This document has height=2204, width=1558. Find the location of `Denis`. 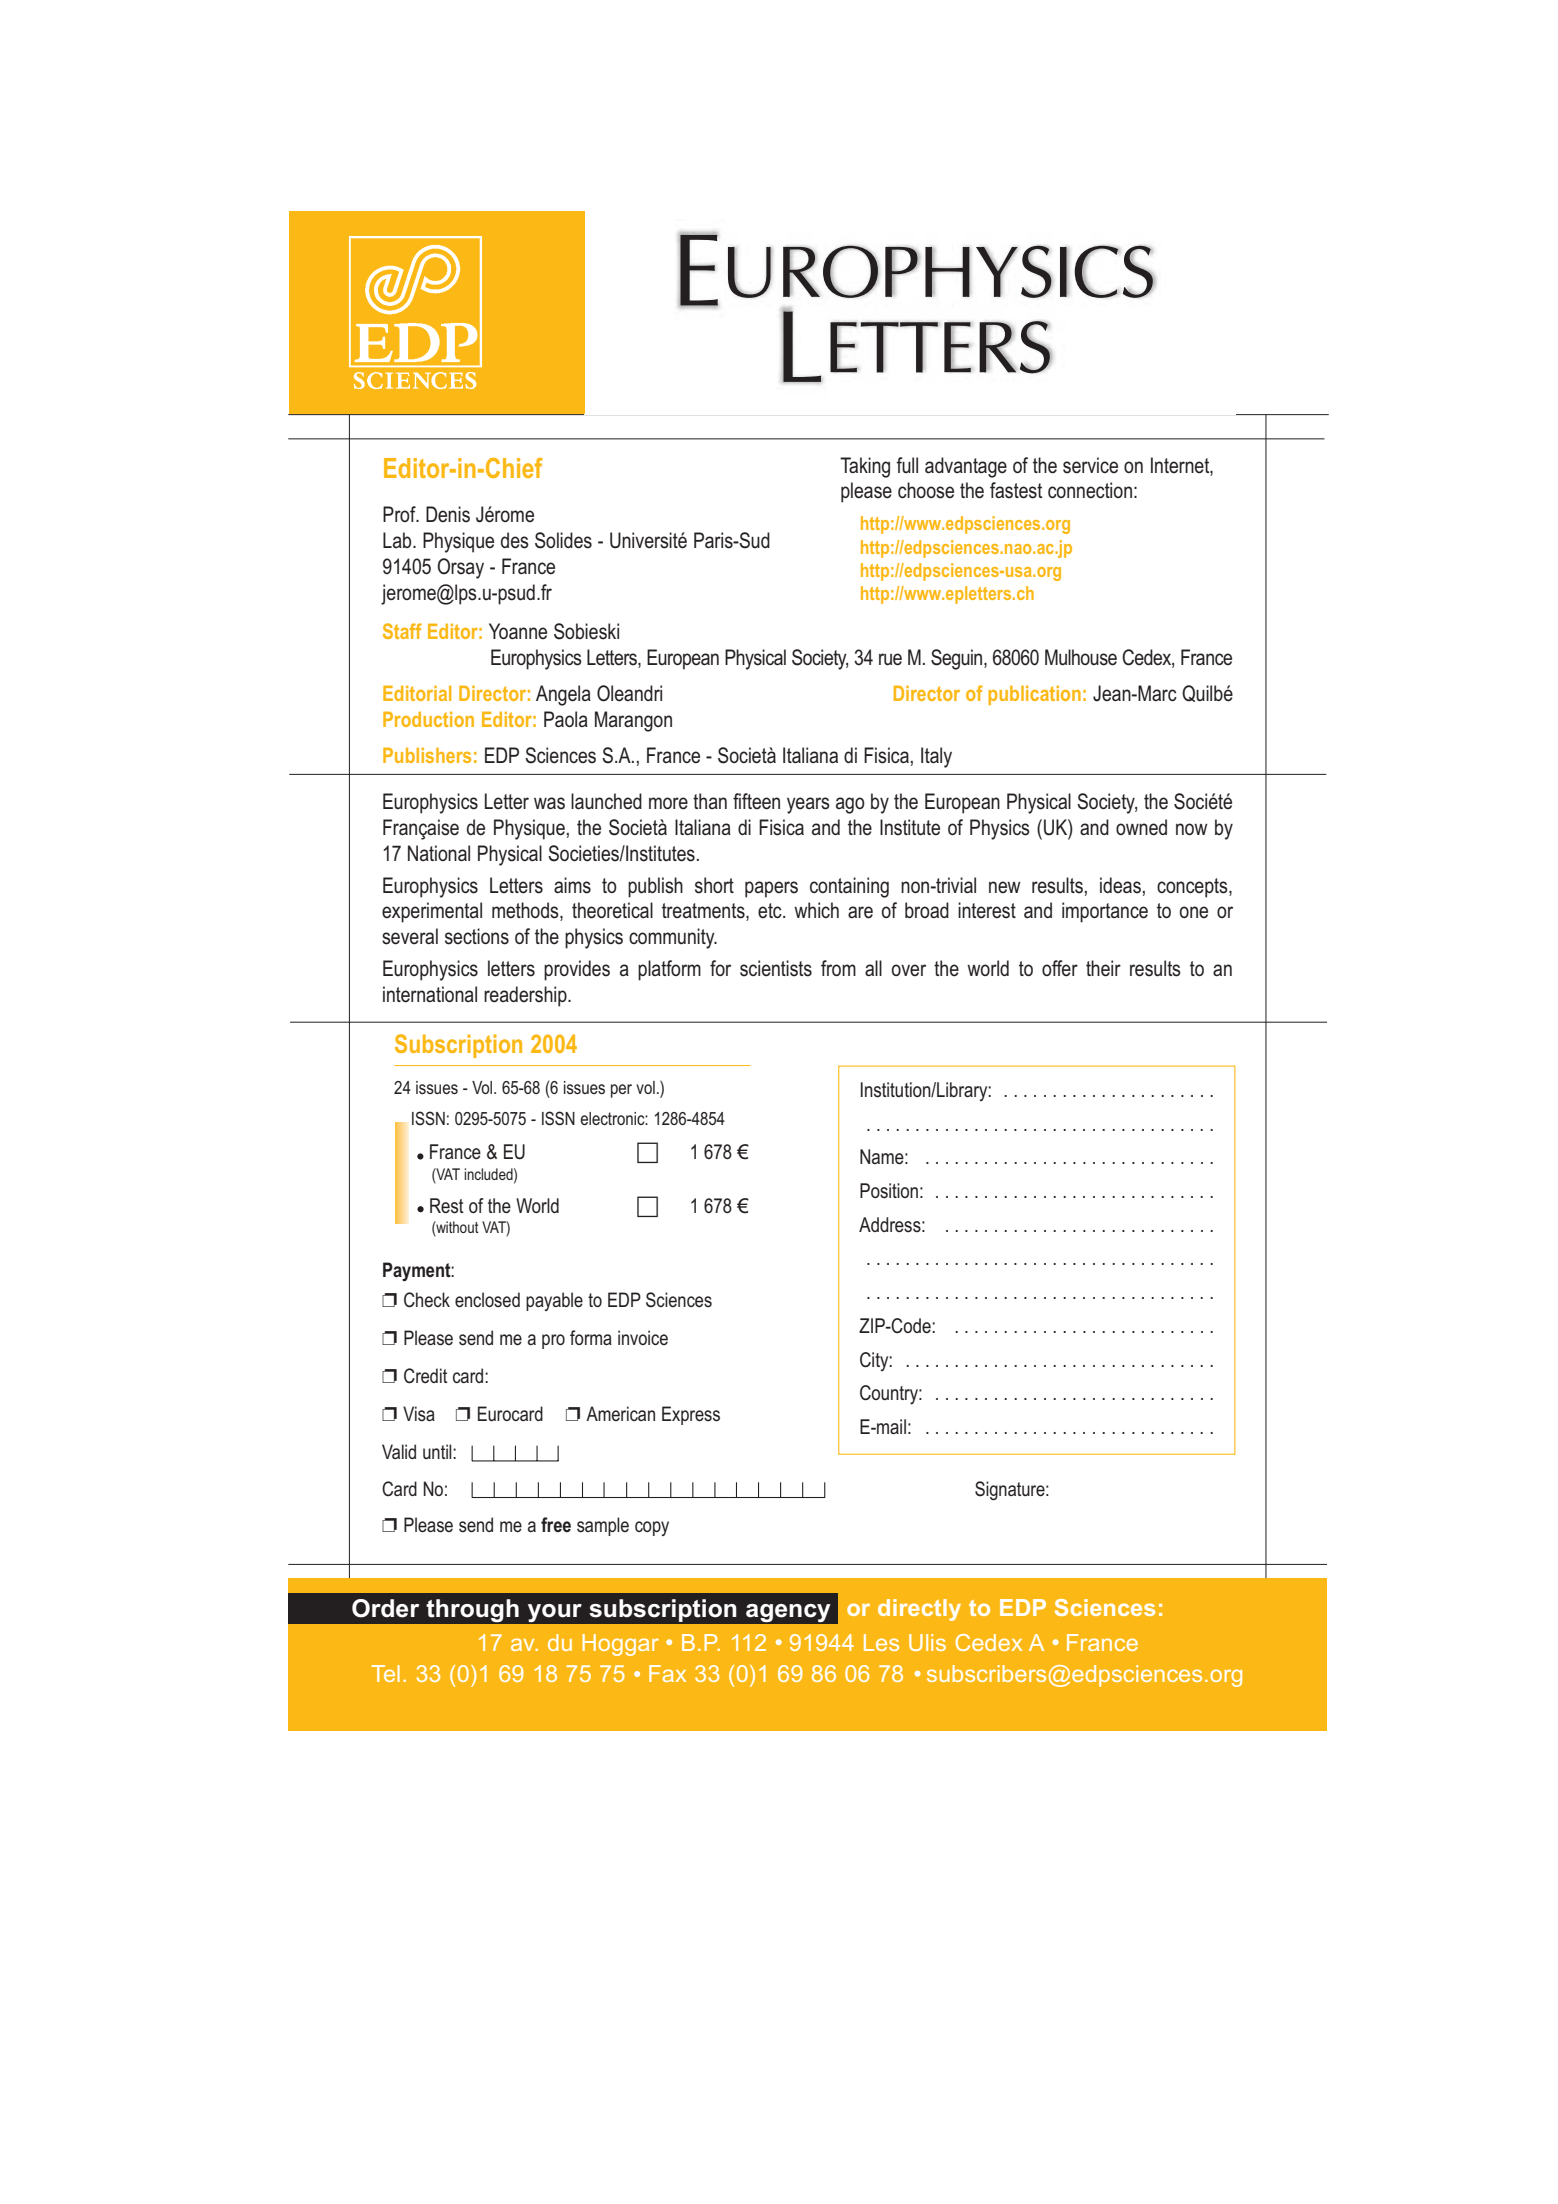

Denis is located at coordinates (448, 514).
